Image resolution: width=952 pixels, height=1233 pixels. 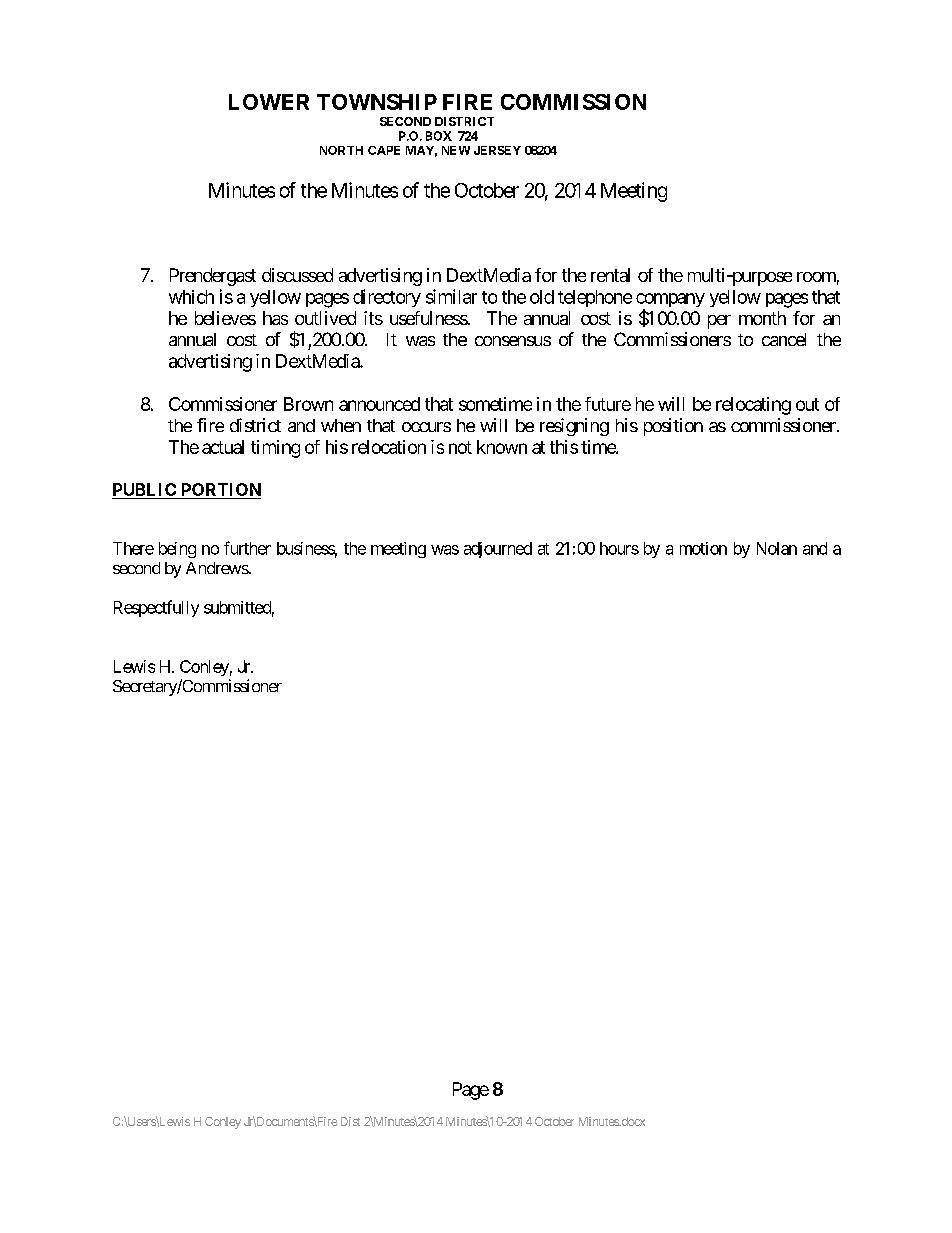 What do you see at coordinates (439, 136) in the image?
I see `BOX` at bounding box center [439, 136].
